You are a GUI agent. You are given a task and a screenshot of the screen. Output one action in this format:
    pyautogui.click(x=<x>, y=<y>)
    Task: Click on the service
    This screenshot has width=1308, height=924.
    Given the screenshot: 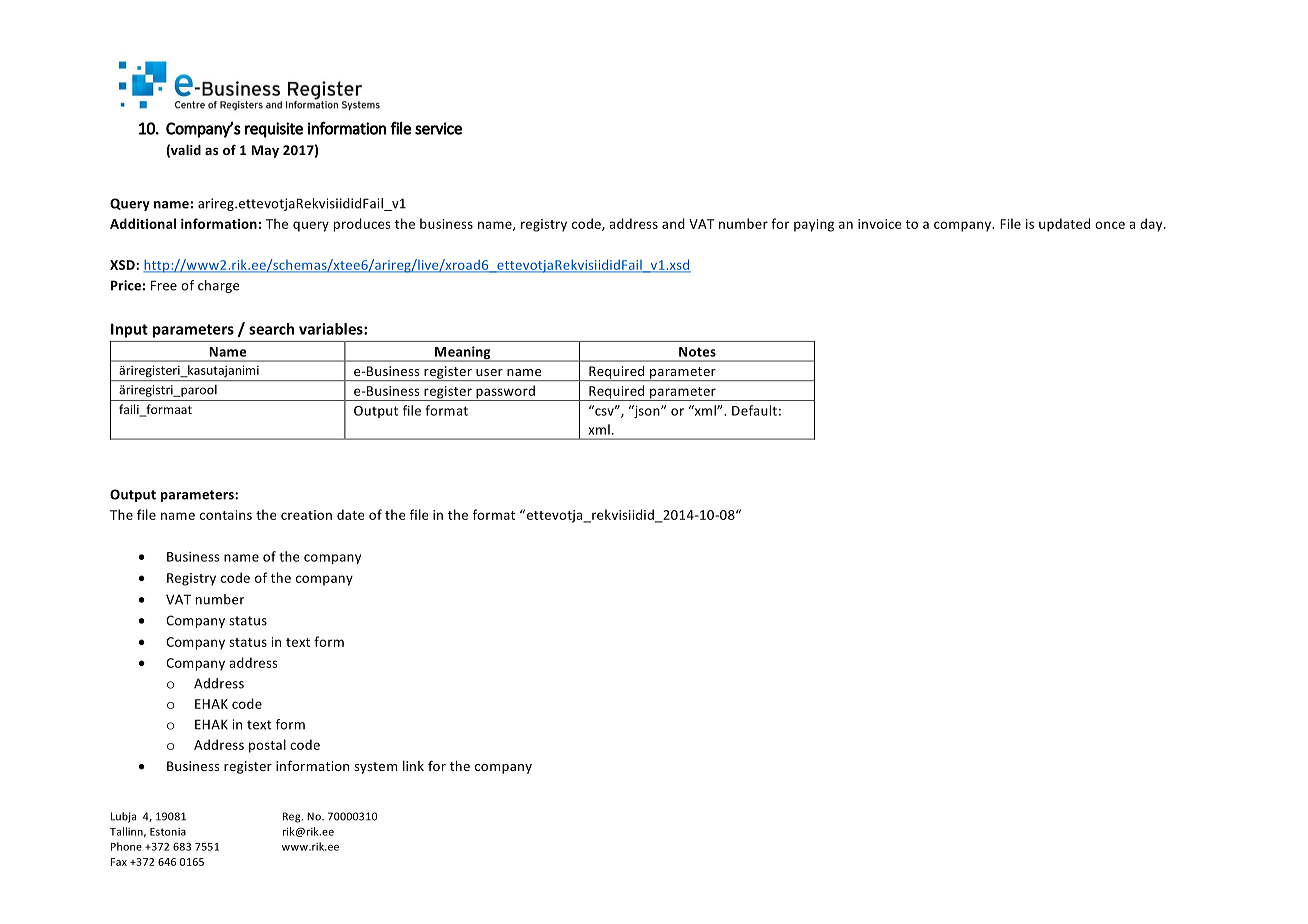 What is the action you would take?
    pyautogui.click(x=438, y=128)
